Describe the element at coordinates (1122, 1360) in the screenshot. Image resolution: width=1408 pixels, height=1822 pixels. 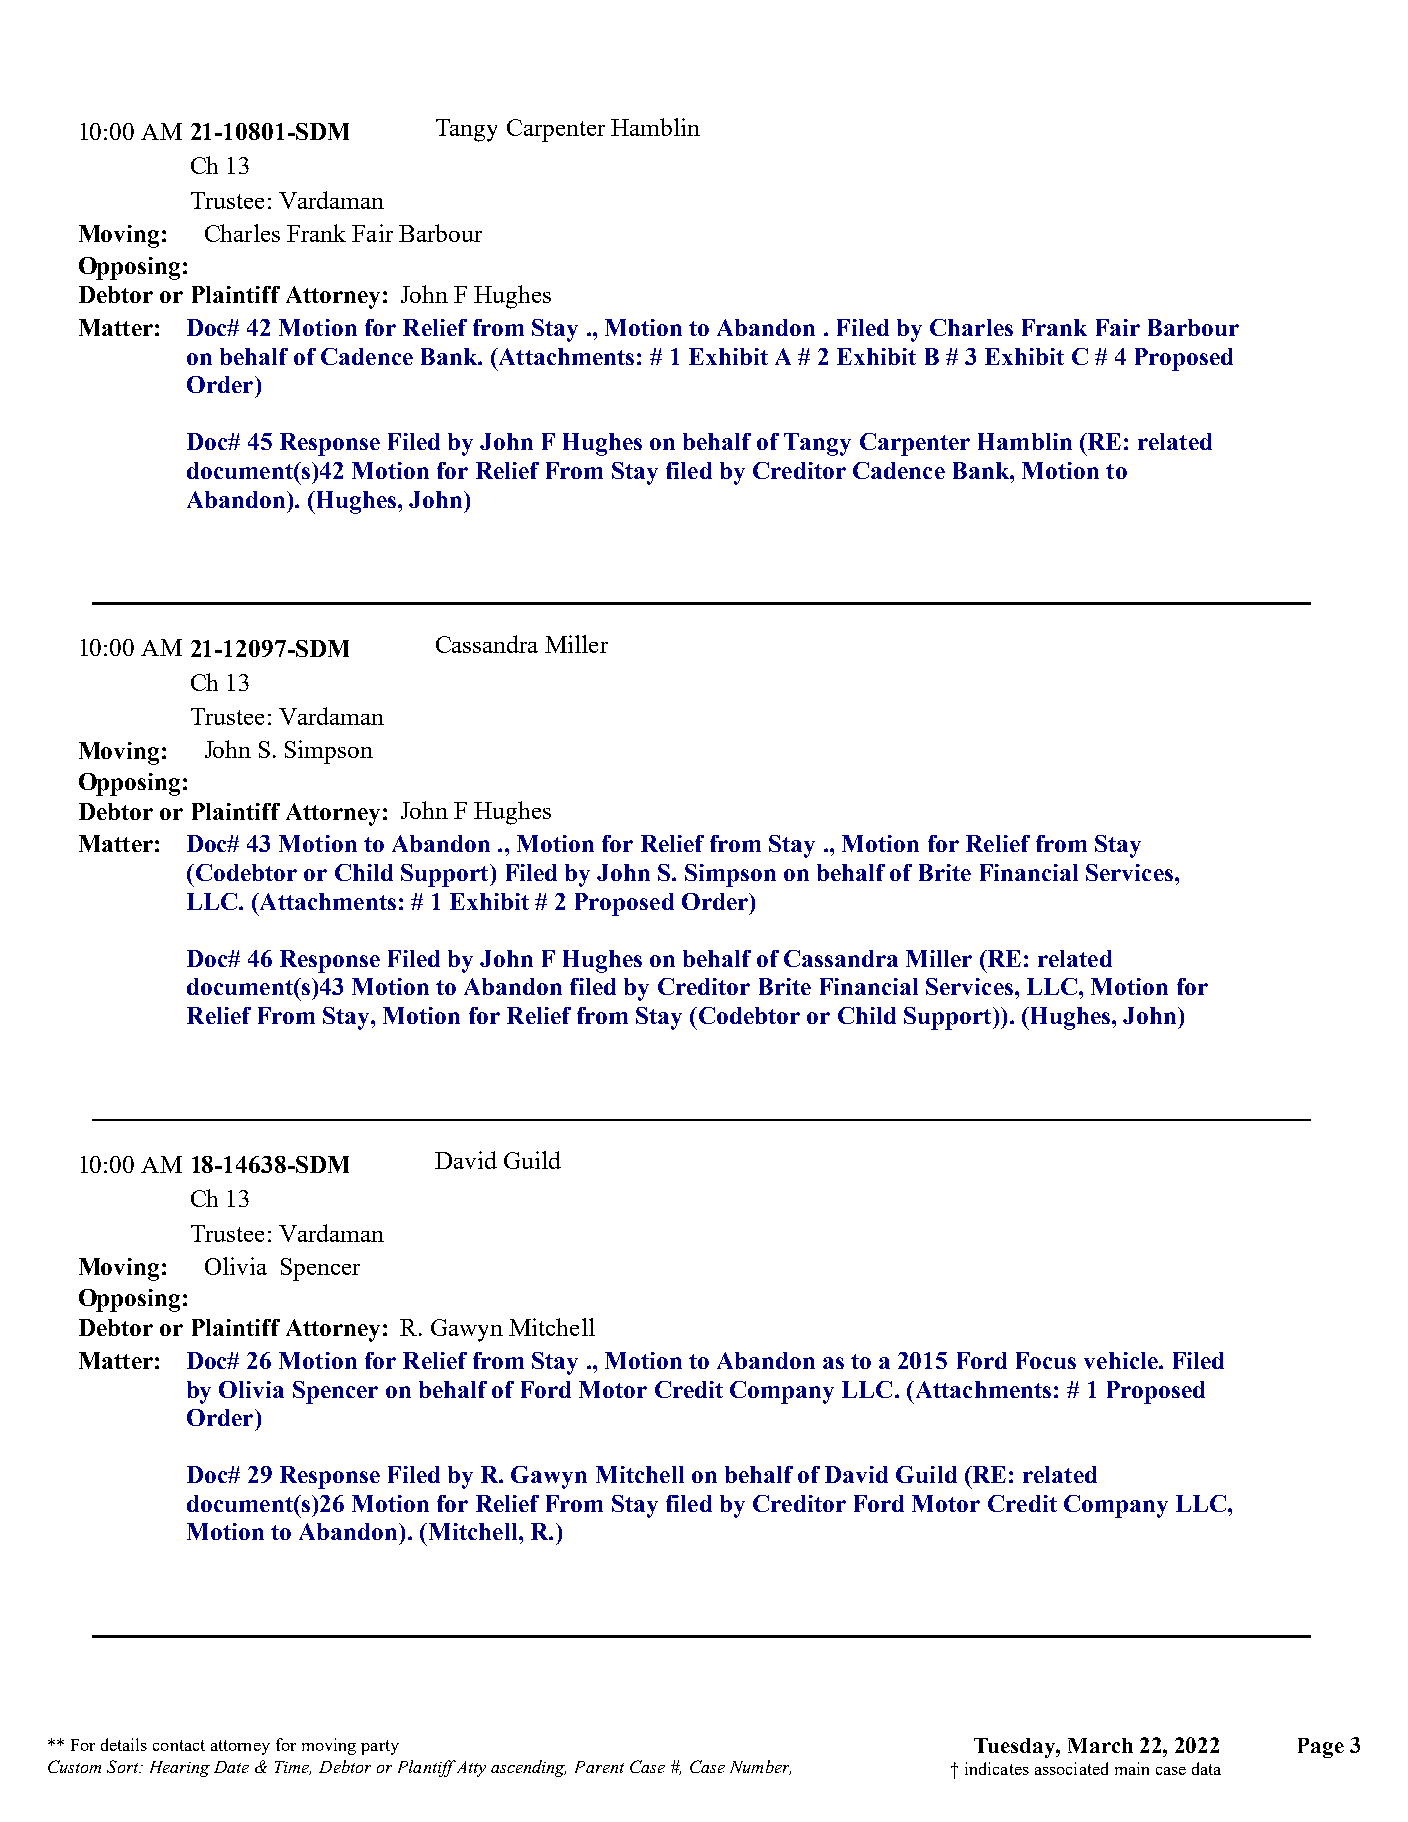
I see `vehicle` at that location.
